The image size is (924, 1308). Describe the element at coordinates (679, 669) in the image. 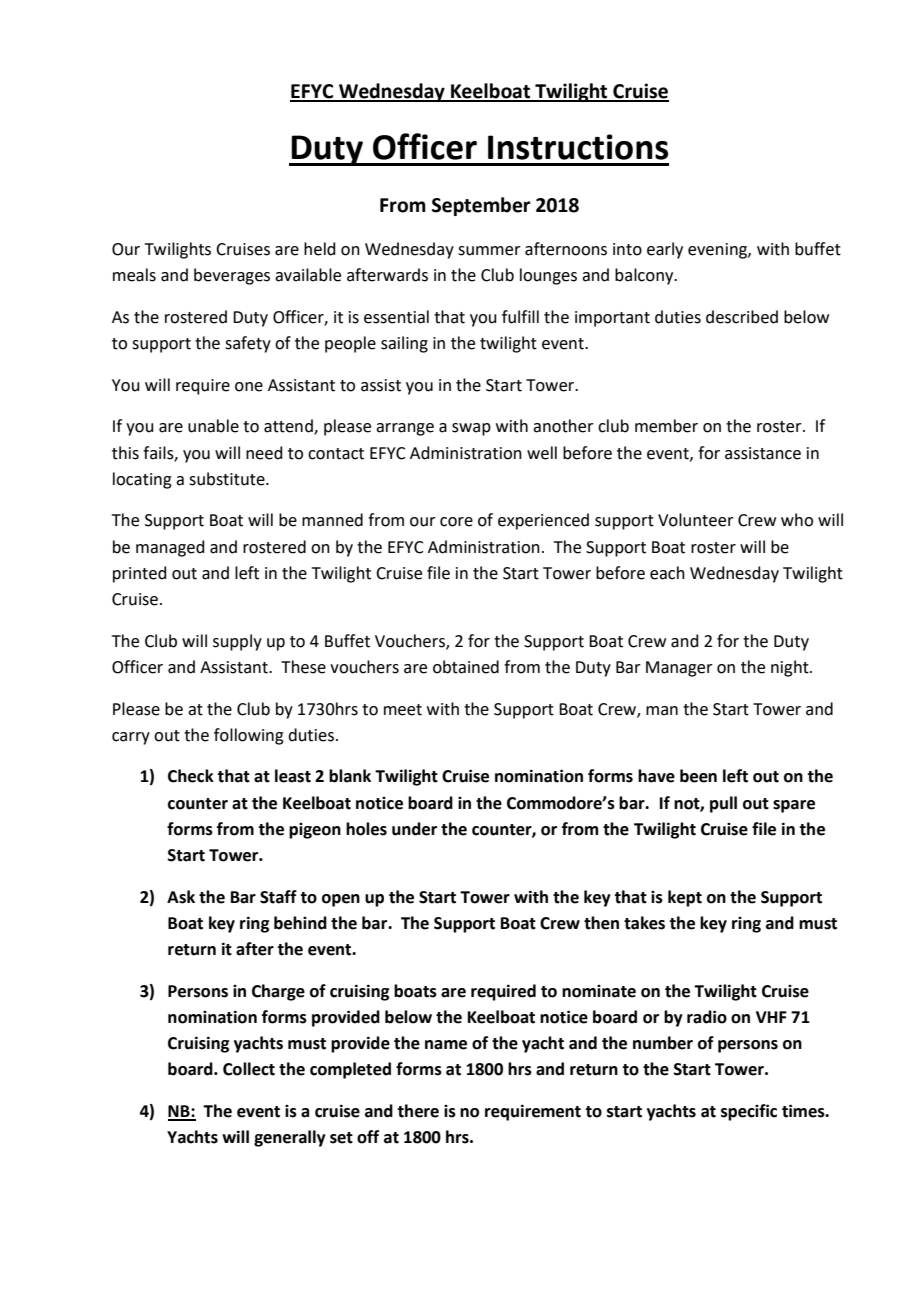

I see `Manager` at that location.
